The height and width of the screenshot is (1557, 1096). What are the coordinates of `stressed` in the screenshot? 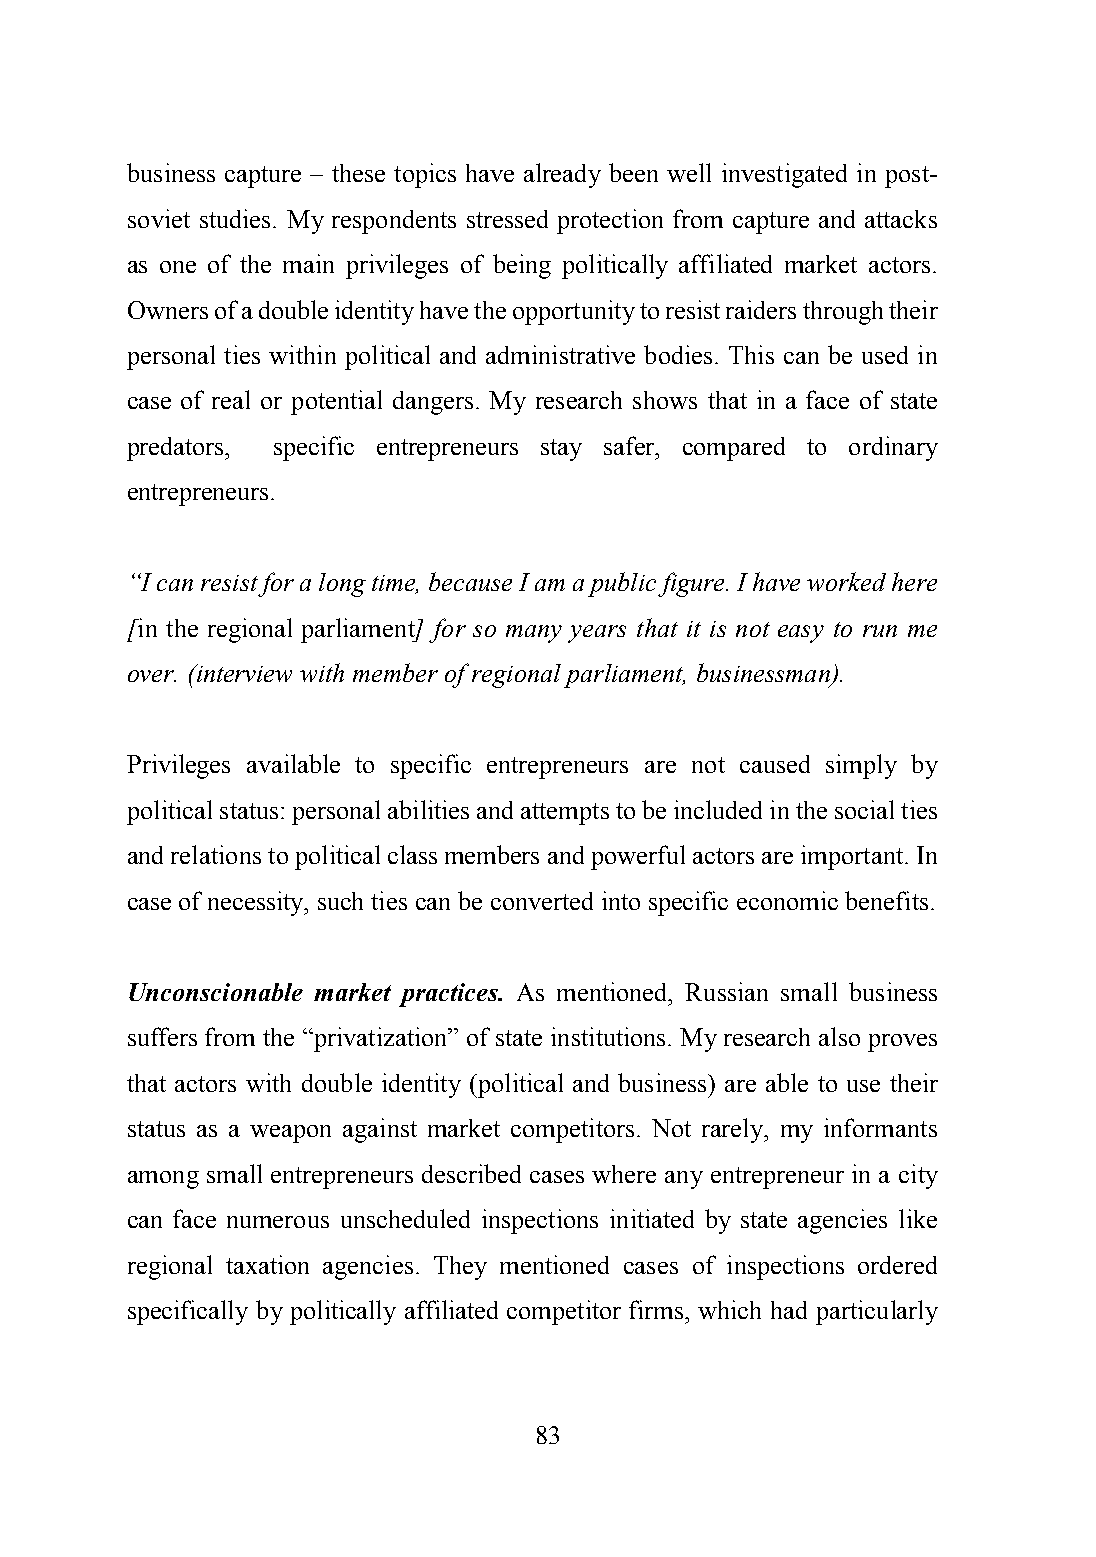 It's located at (507, 219).
